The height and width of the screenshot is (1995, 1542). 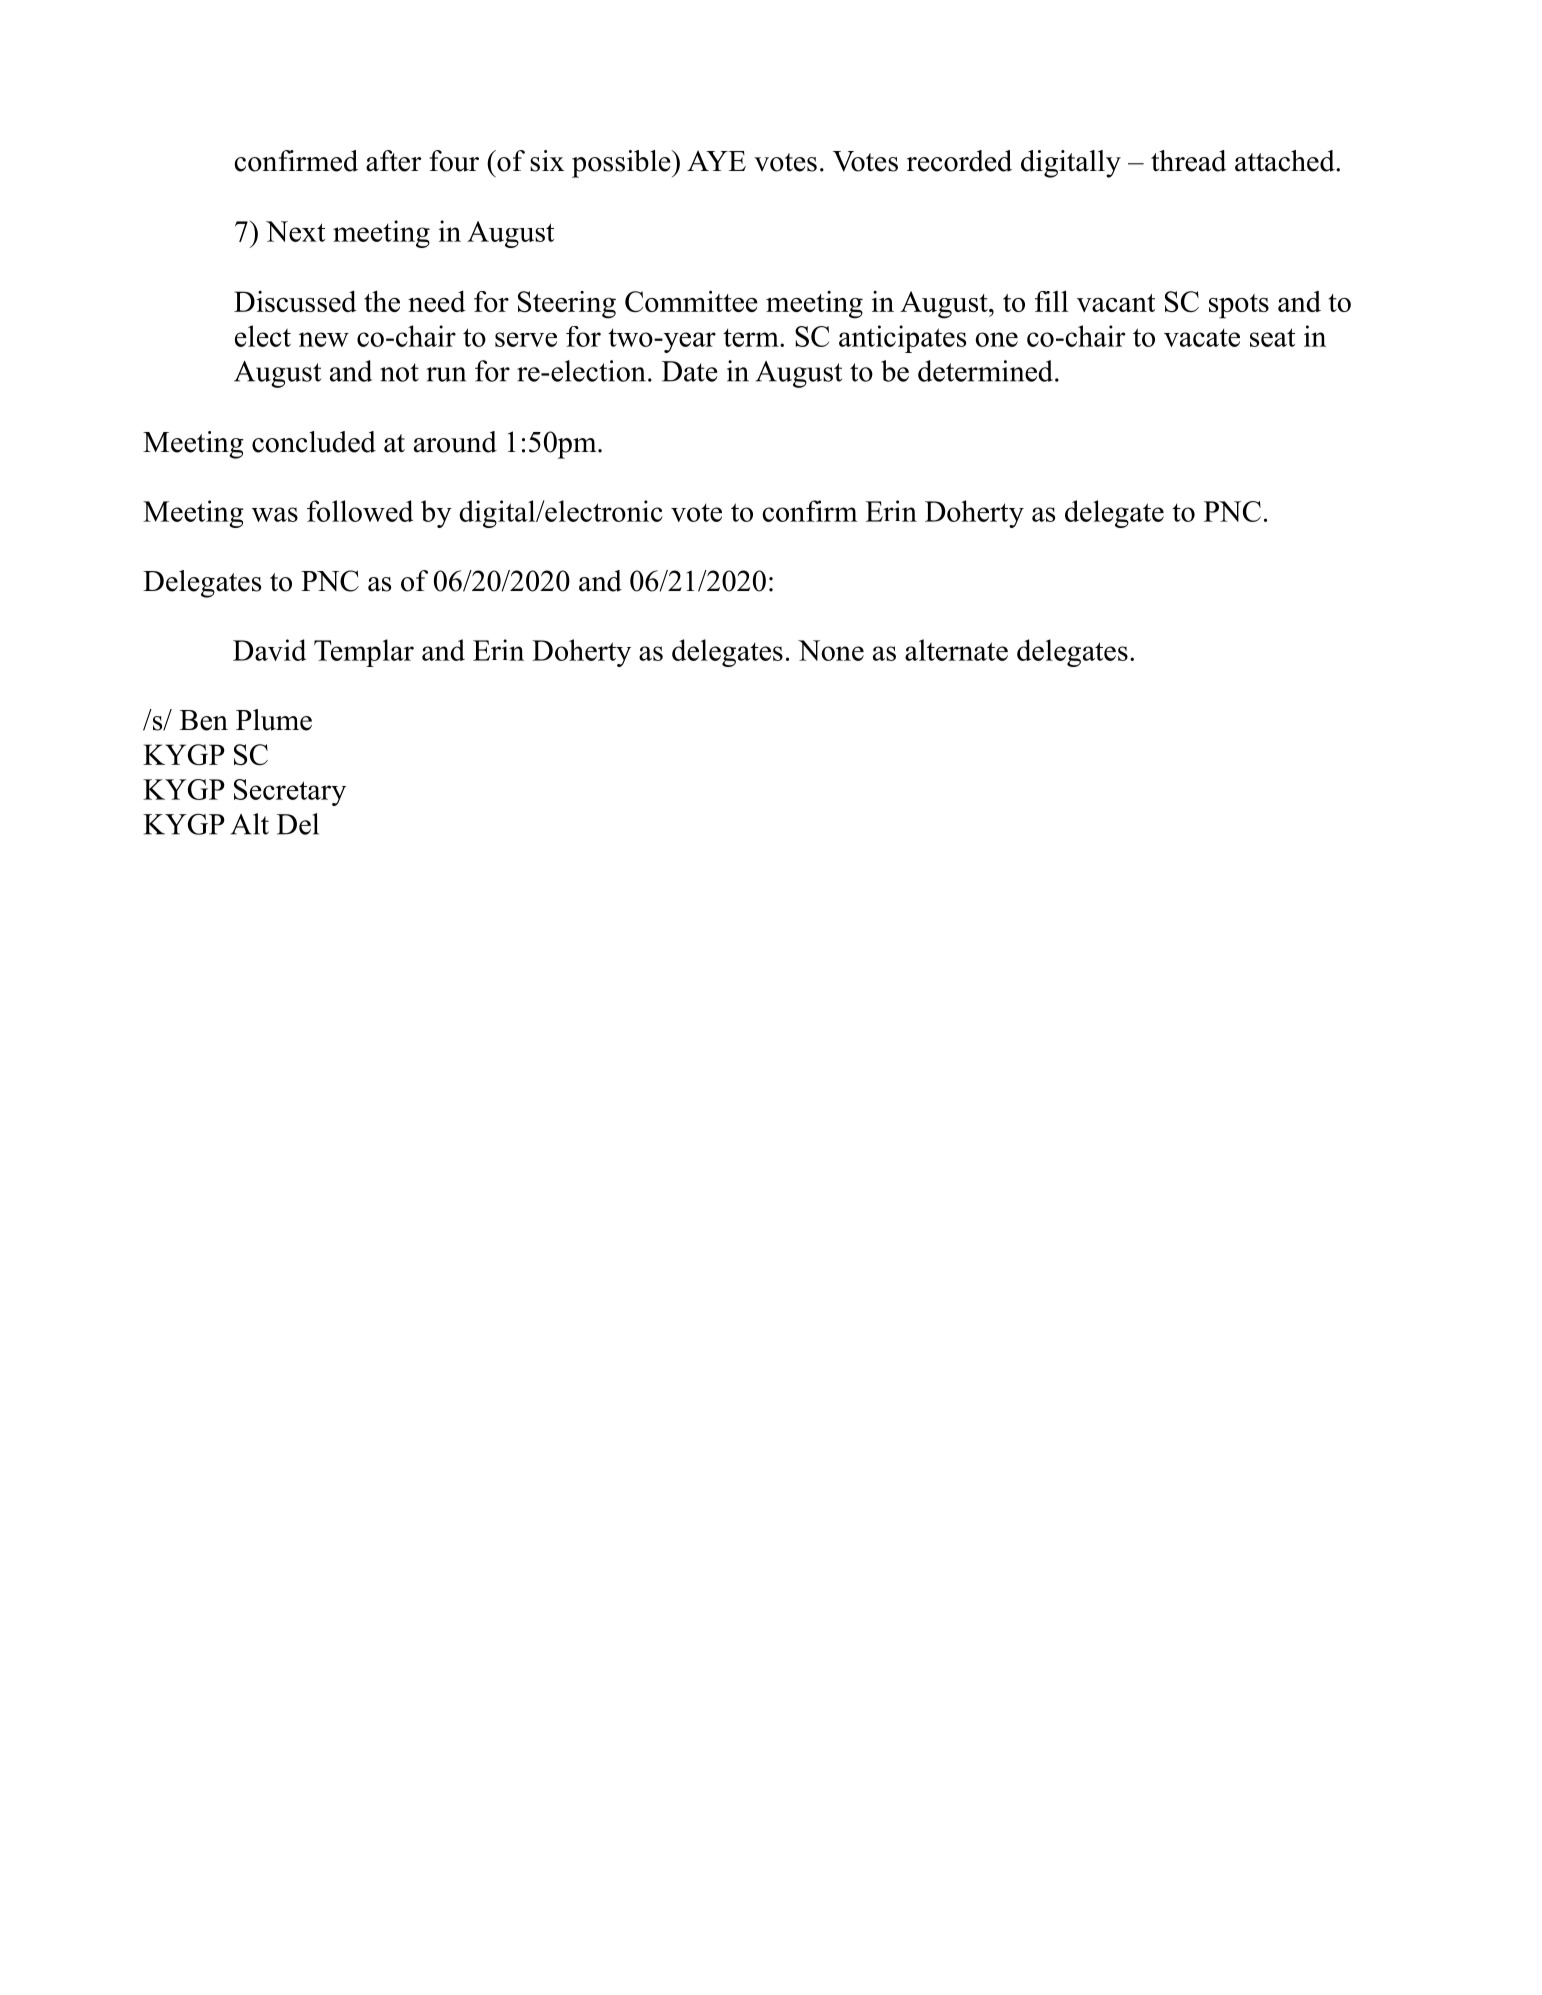 I want to click on vacate, so click(x=1202, y=337).
